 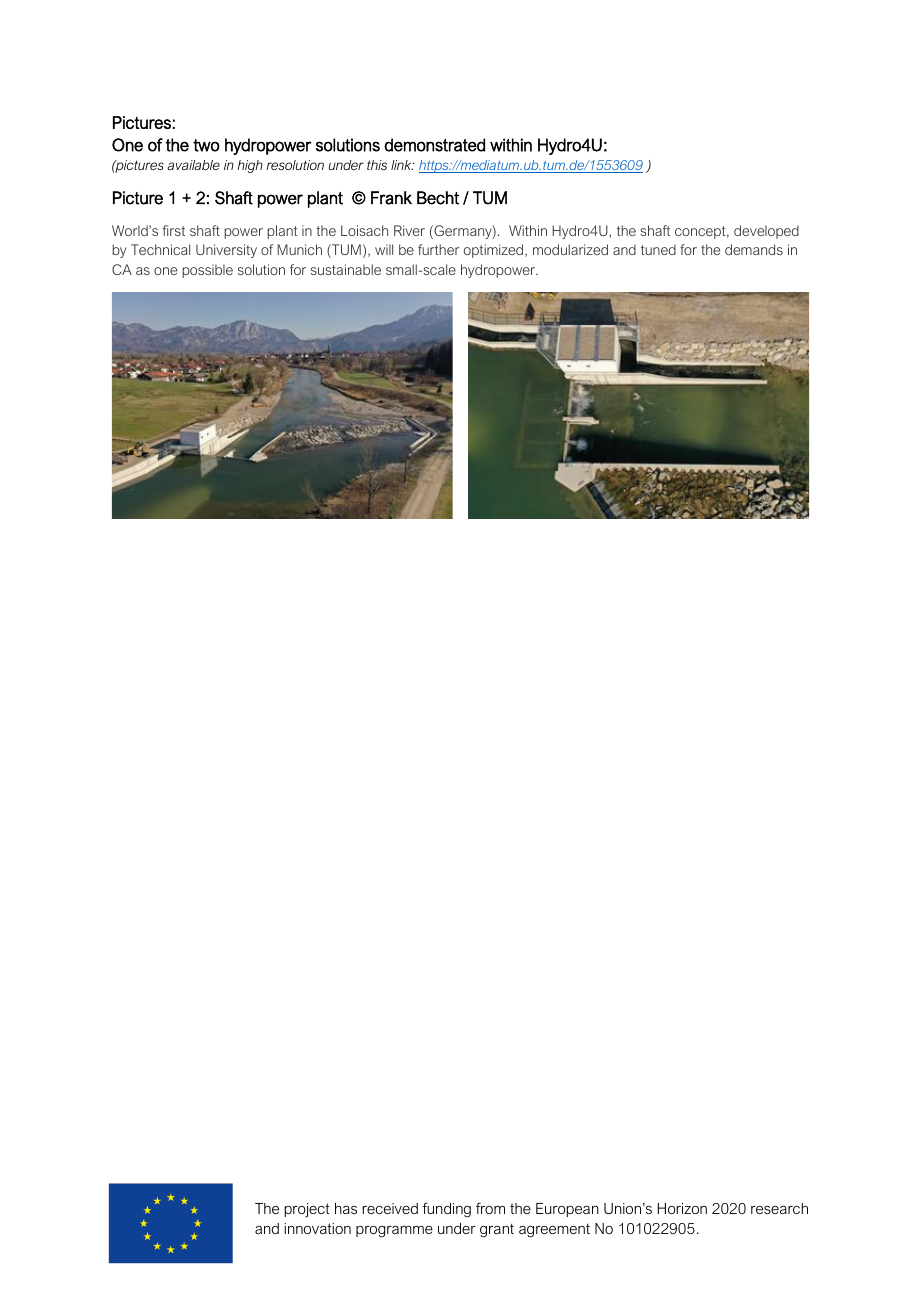 I want to click on developed, so click(x=766, y=232).
